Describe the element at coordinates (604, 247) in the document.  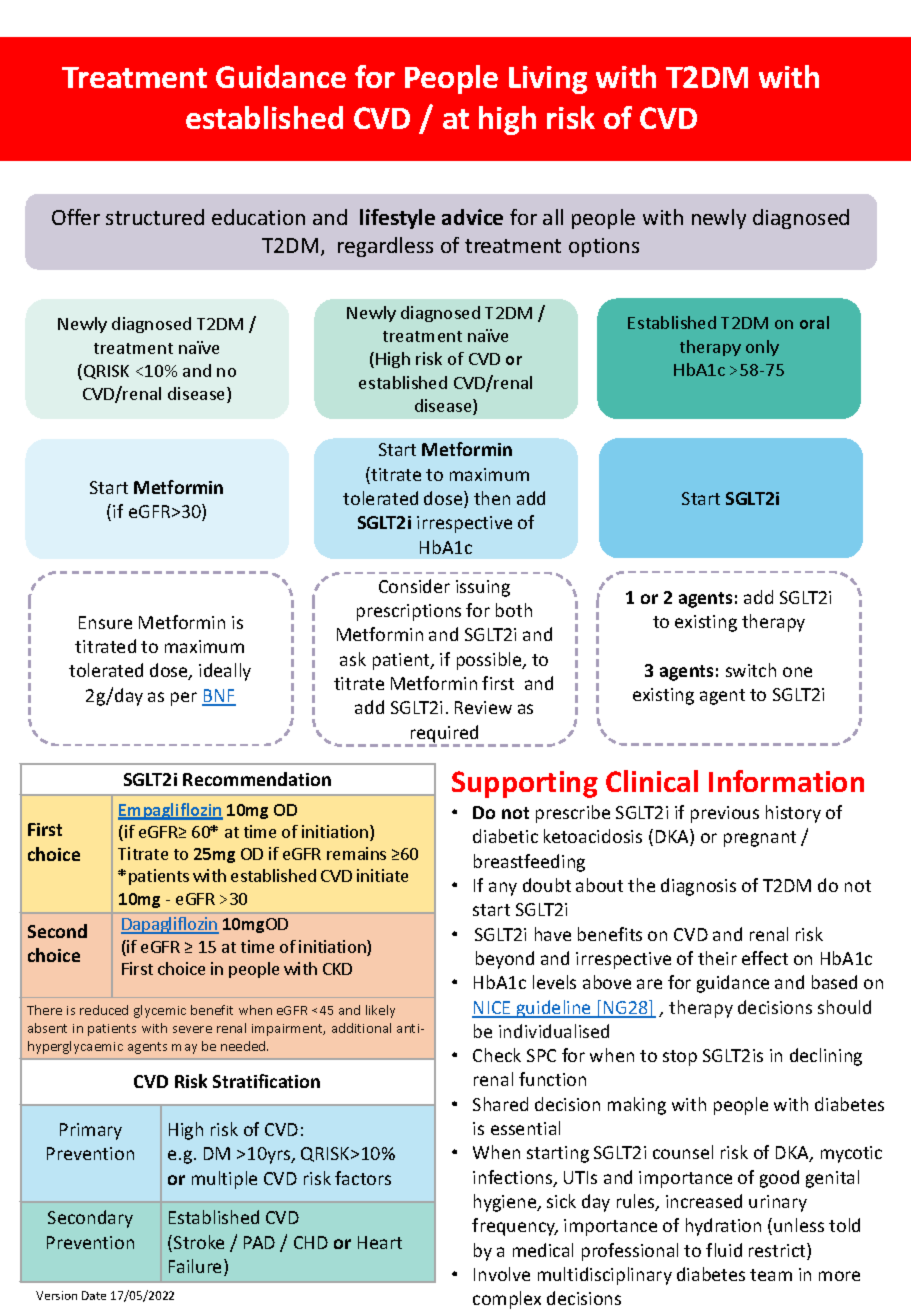
I see `options` at that location.
